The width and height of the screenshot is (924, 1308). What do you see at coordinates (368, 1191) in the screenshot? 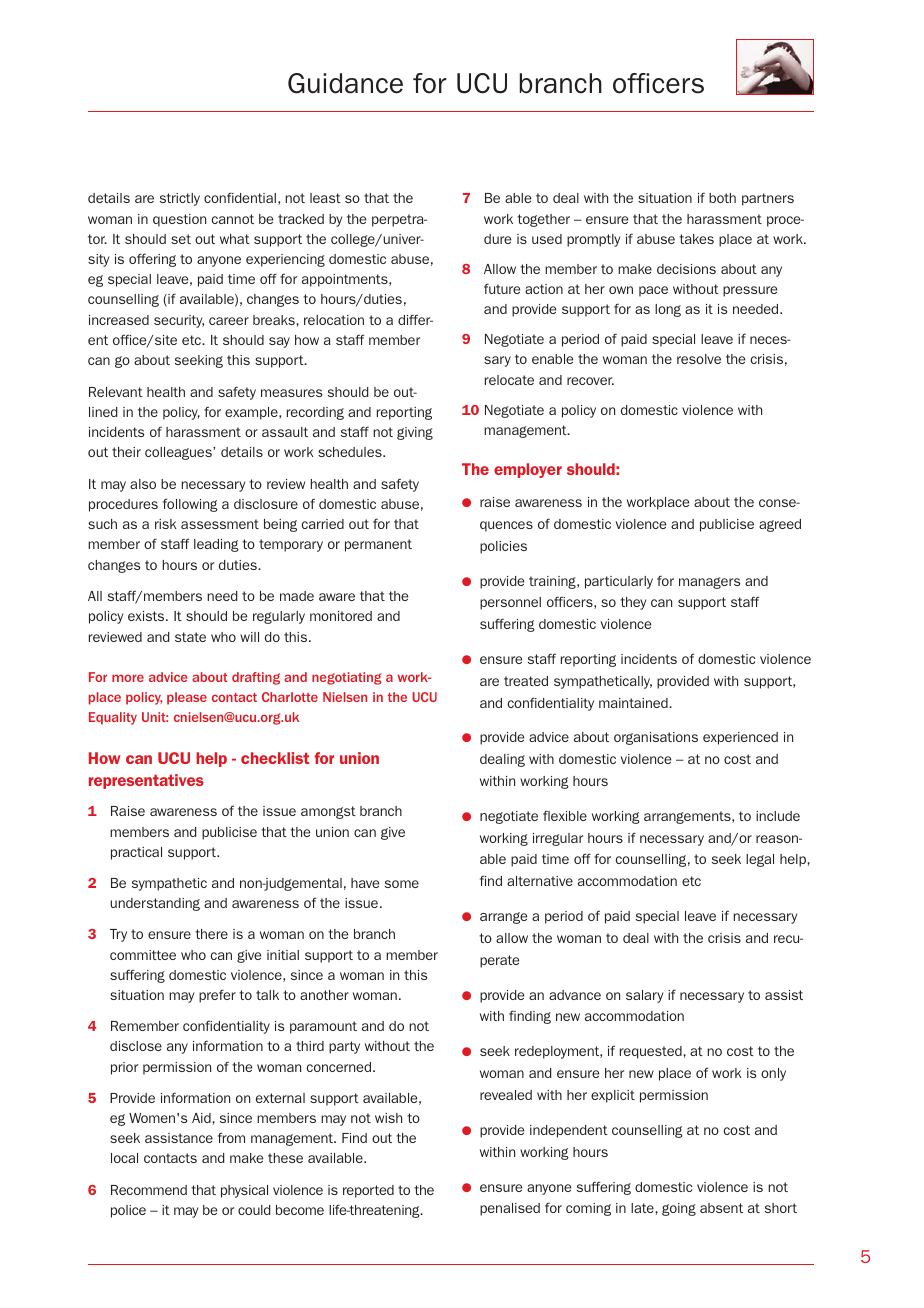
I see `reported` at bounding box center [368, 1191].
